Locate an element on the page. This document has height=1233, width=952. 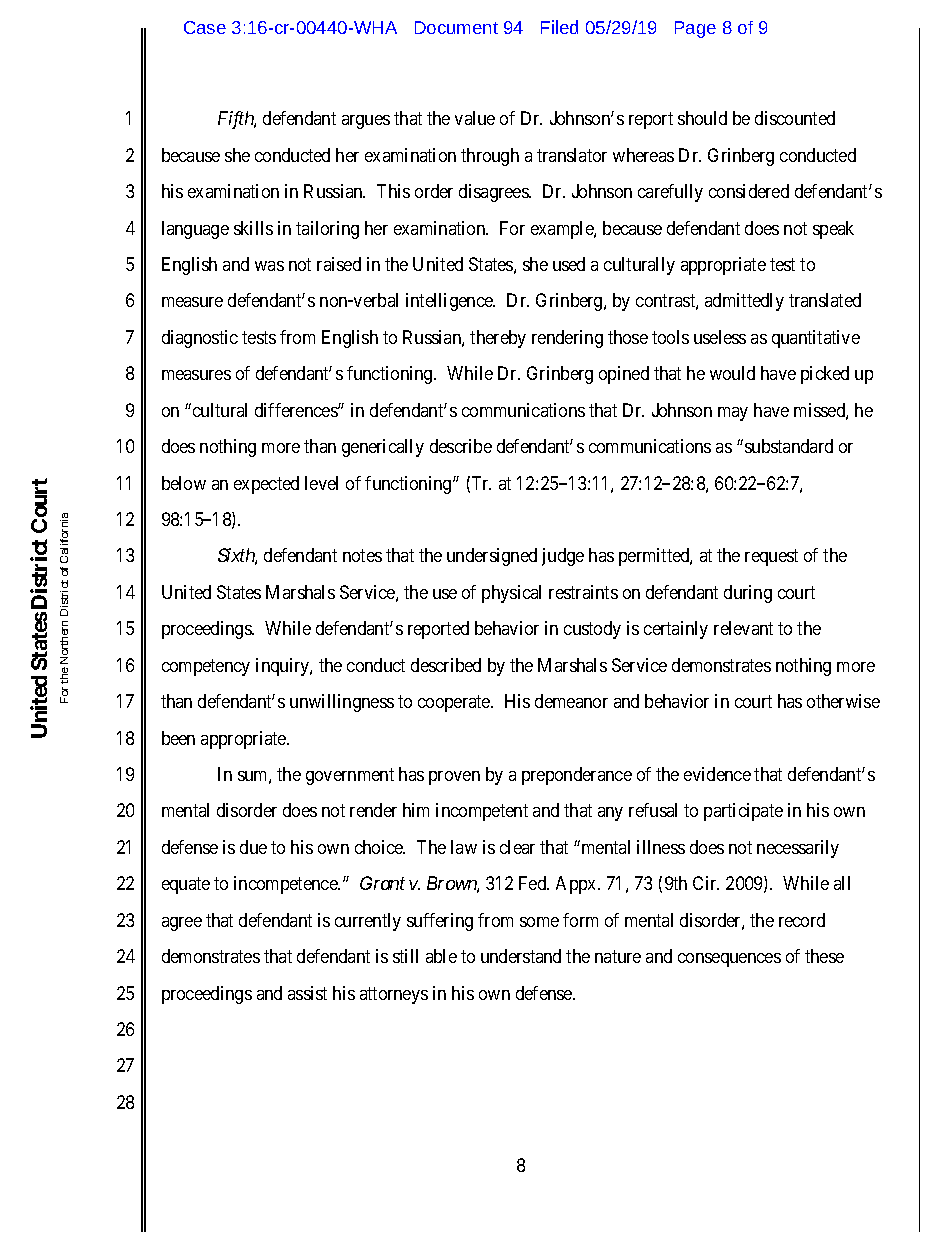
used is located at coordinates (569, 264).
